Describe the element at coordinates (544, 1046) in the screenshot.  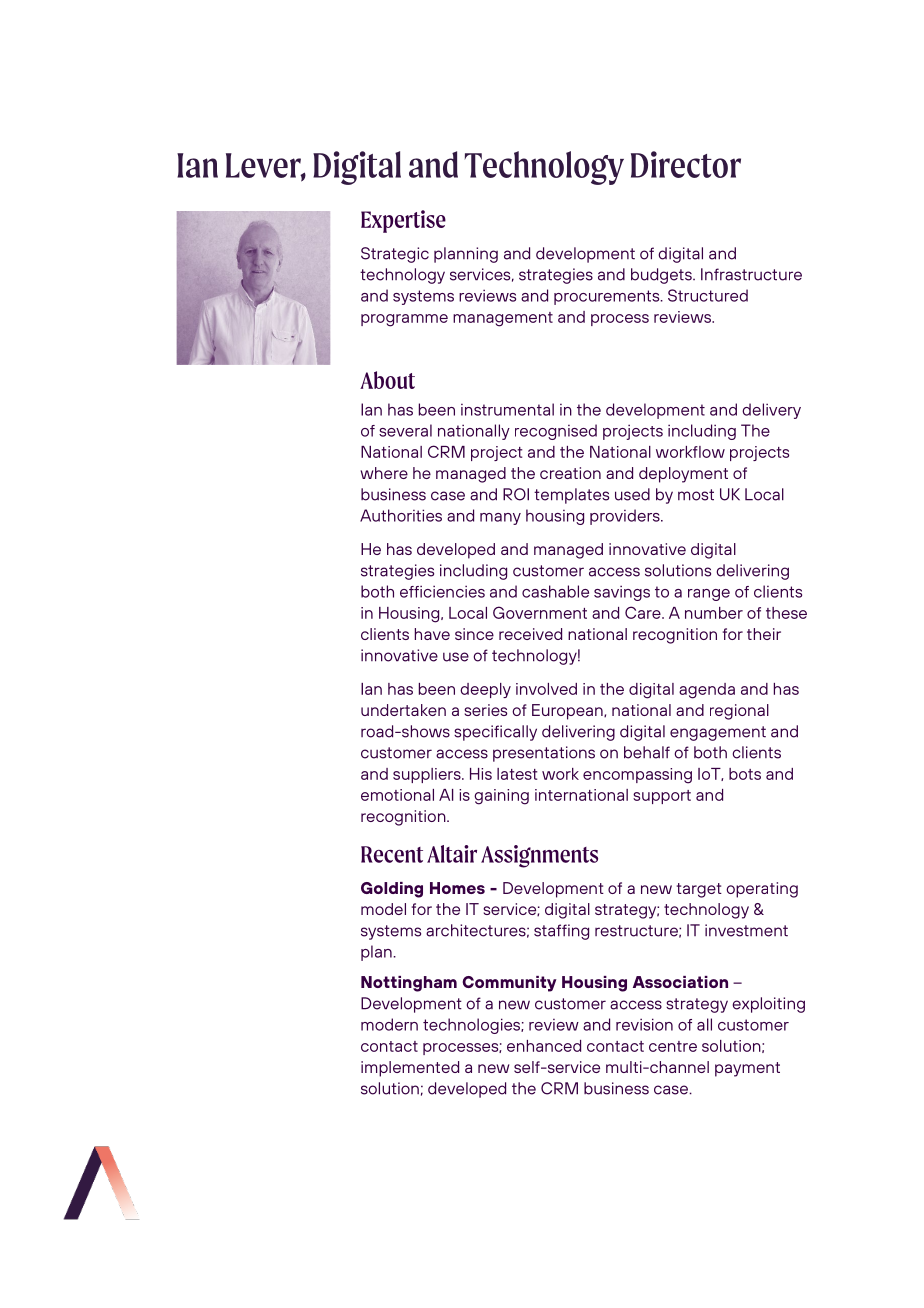
I see `enhanced` at that location.
